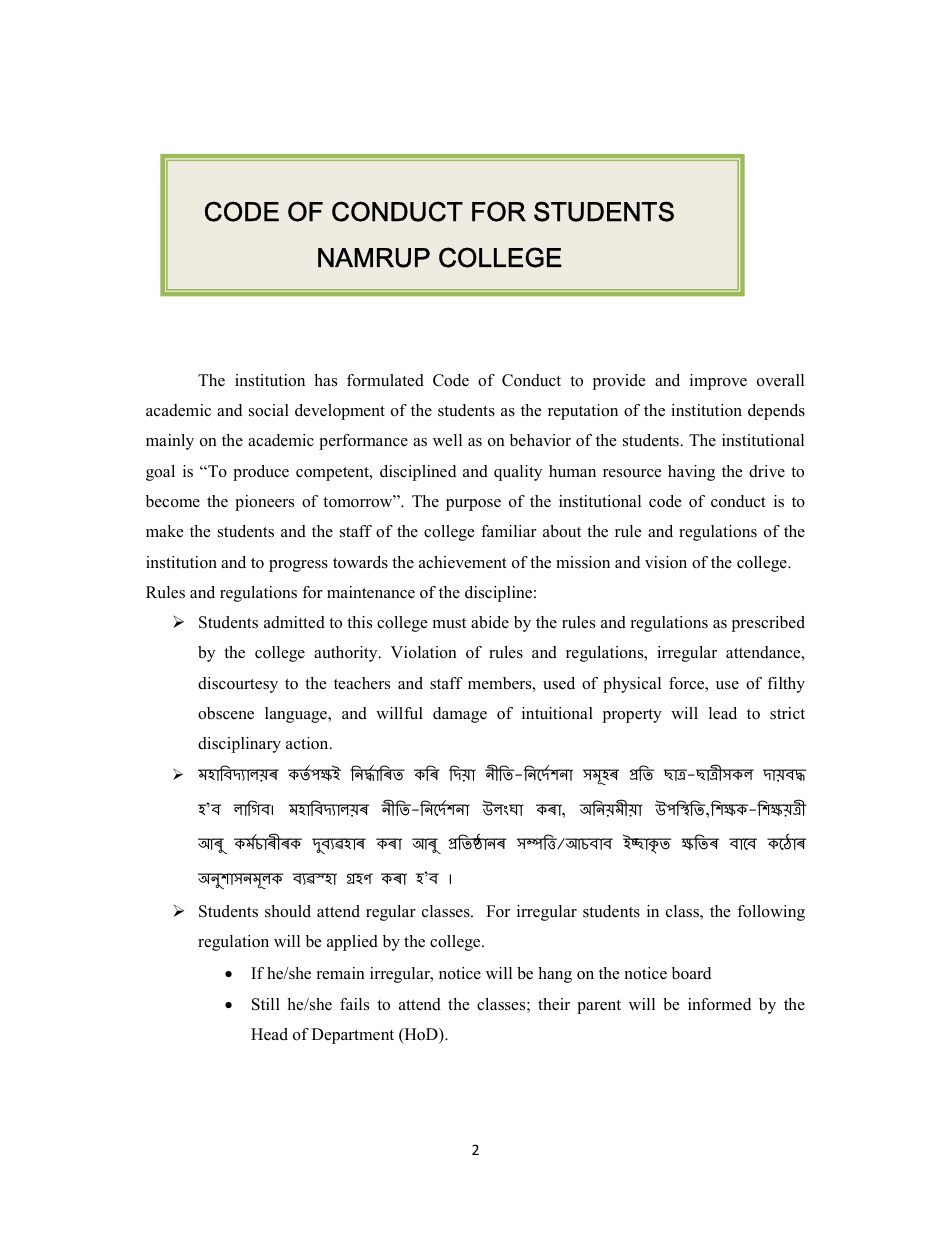 The image size is (952, 1233). I want to click on social, so click(269, 410).
